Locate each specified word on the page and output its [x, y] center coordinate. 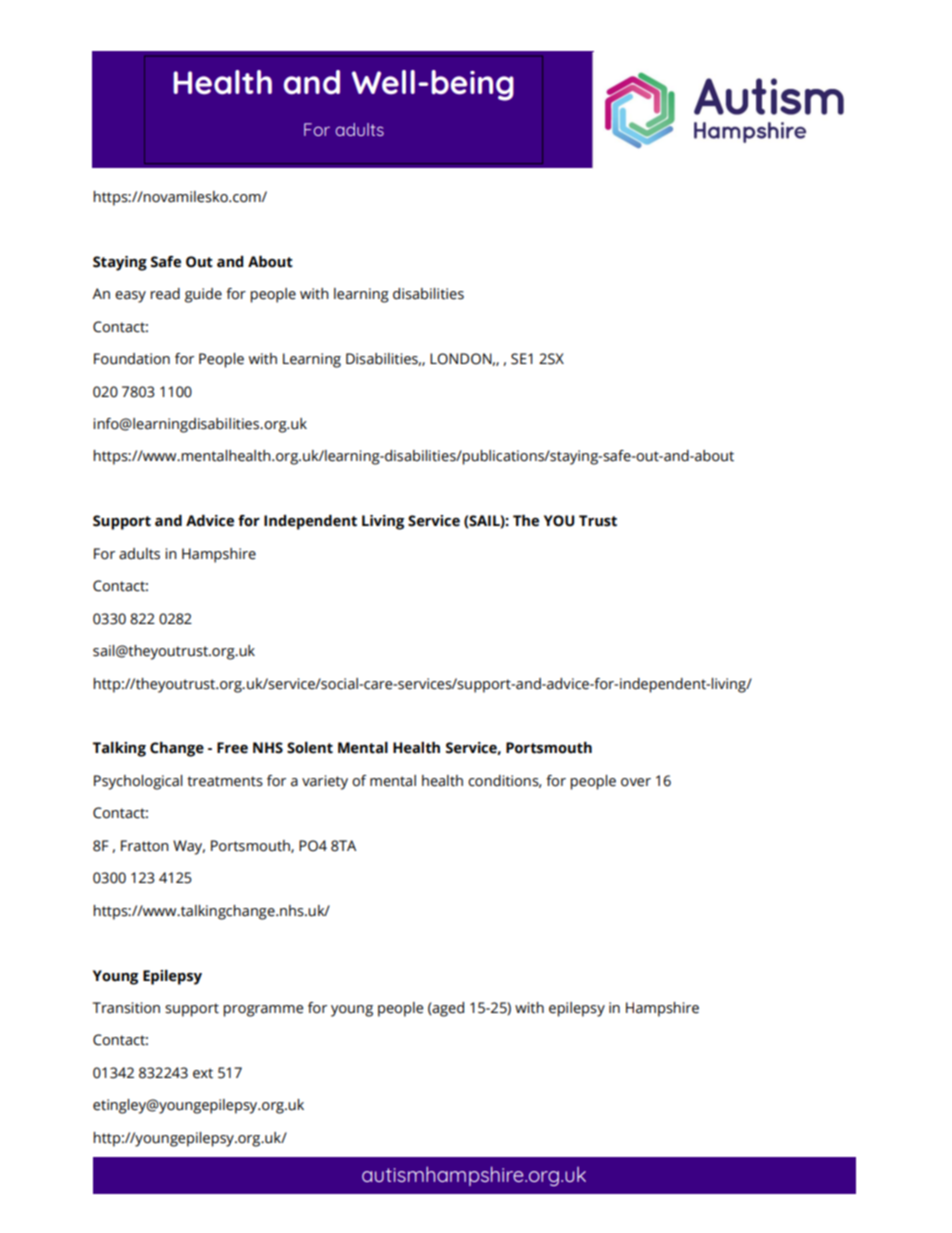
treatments [225, 781]
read [165, 294]
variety [325, 782]
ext [203, 1073]
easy [130, 297]
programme [263, 1011]
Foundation [132, 359]
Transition [126, 1008]
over [636, 782]
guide [203, 295]
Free [232, 748]
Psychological [138, 782]
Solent [310, 748]
